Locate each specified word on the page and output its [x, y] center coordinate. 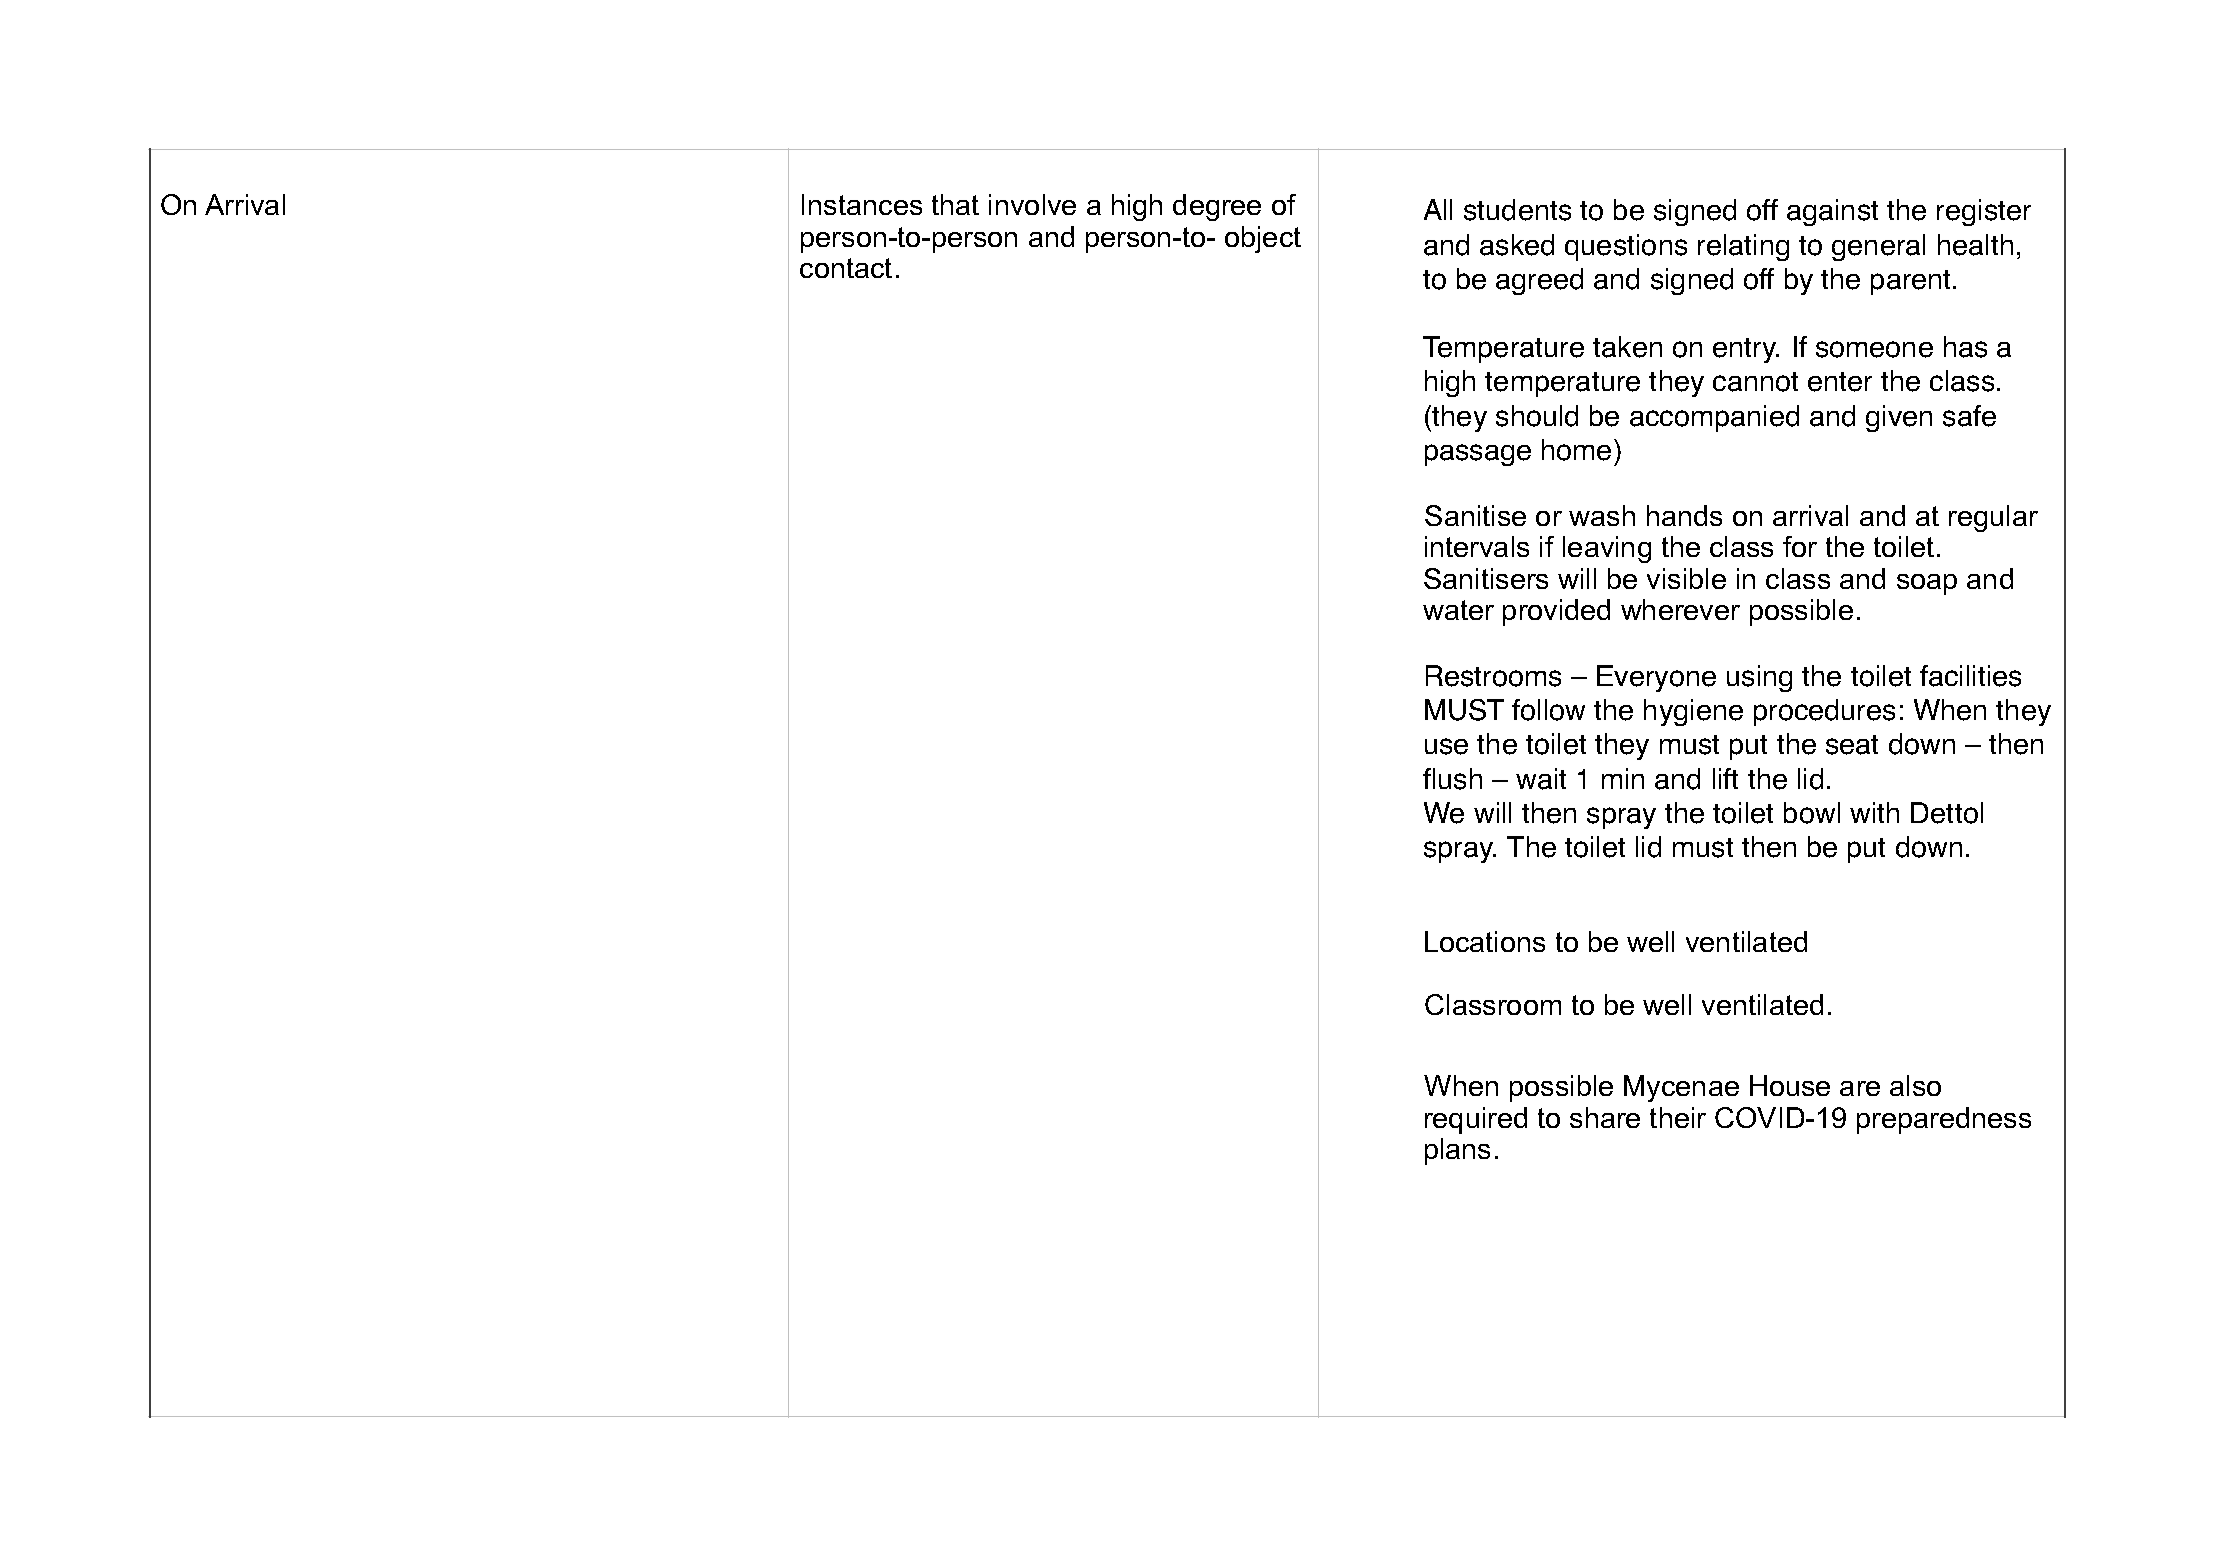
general [1878, 247]
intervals [1477, 546]
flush [1452, 779]
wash [1602, 515]
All [1438, 209]
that [955, 204]
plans [1457, 1151]
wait [1541, 779]
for [1800, 546]
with [1874, 812]
